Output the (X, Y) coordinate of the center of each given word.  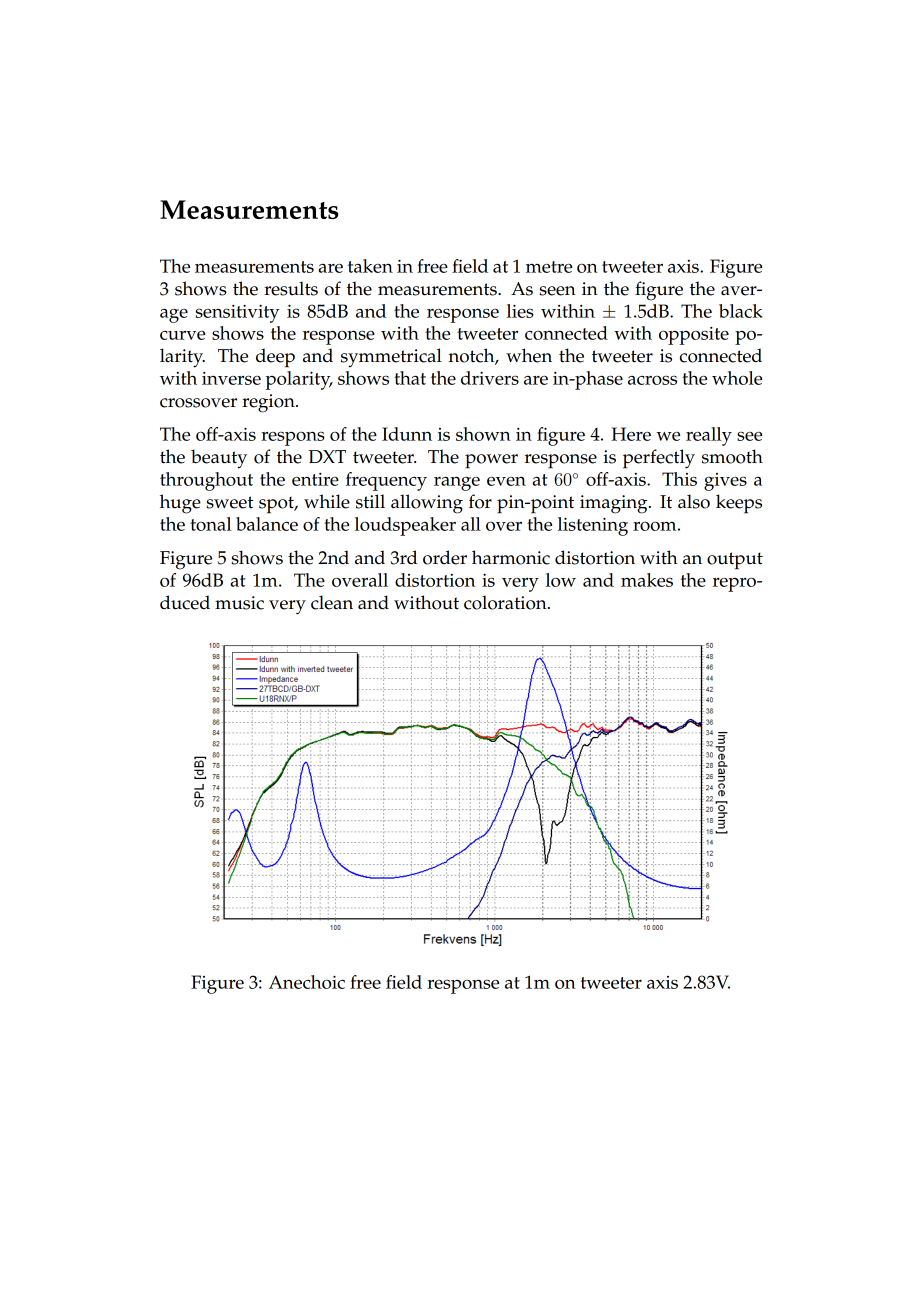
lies (520, 311)
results (291, 288)
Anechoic (307, 982)
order (445, 557)
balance (267, 524)
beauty (219, 459)
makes (647, 580)
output (735, 561)
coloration (506, 602)
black (740, 311)
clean (332, 602)
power (491, 461)
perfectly (659, 459)
